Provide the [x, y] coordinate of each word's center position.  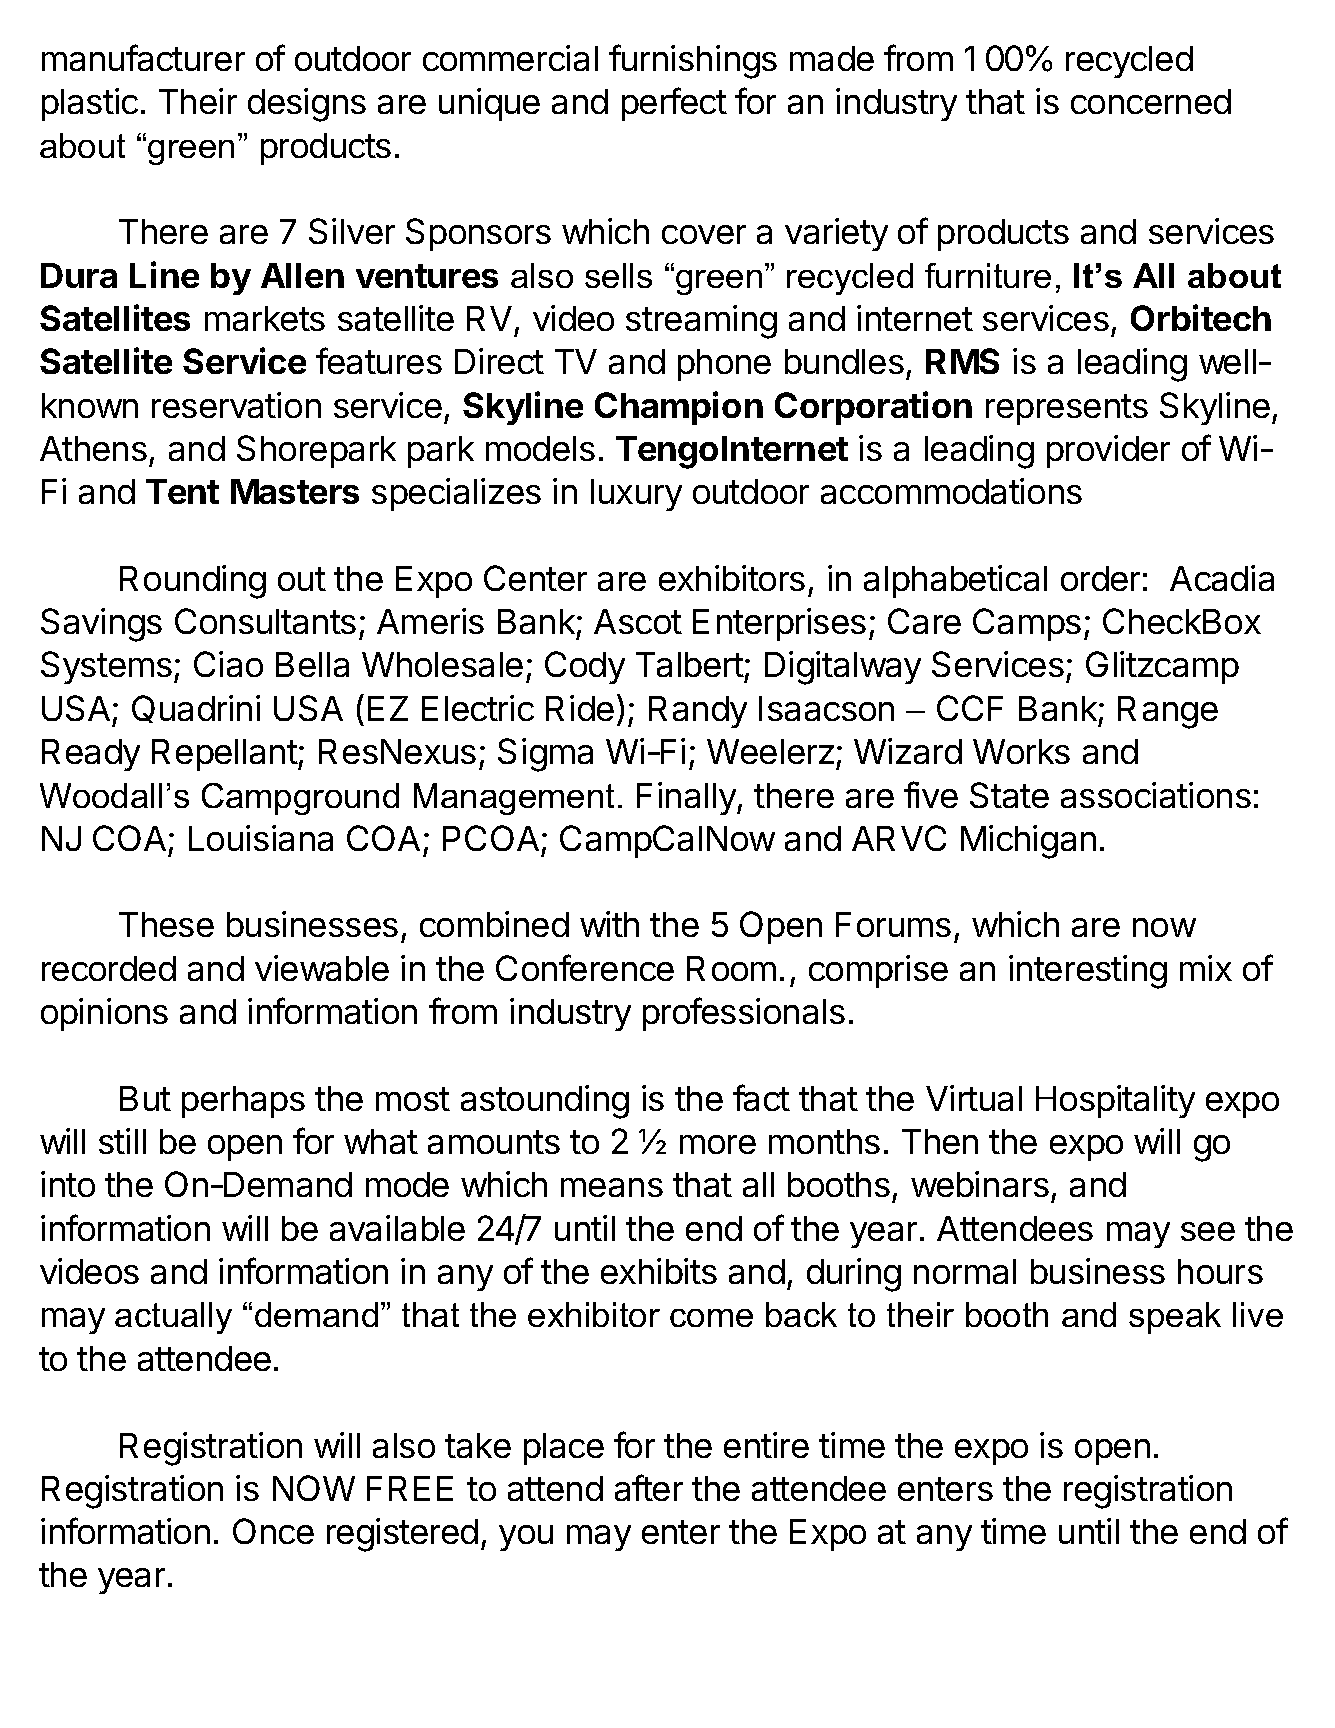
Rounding [193, 582]
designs [307, 105]
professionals [744, 1014]
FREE [410, 1488]
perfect [674, 104]
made [832, 58]
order [1100, 578]
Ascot [638, 621]
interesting [1088, 972]
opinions [104, 1014]
